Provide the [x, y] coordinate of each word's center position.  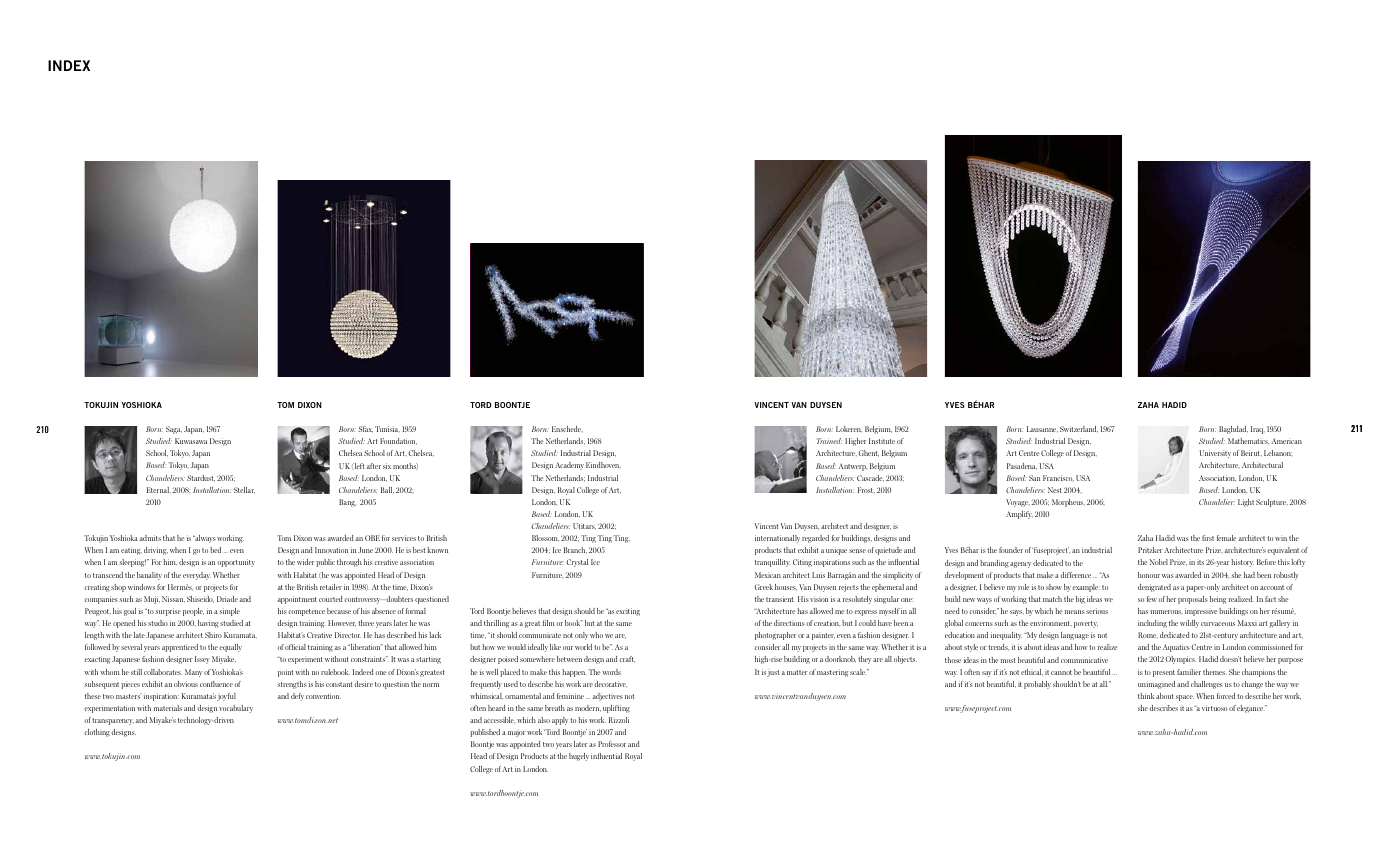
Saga [174, 430]
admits [150, 538]
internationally [777, 539]
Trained [829, 441]
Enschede [567, 429]
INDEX [69, 65]
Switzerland [1079, 429]
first [1208, 538]
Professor [612, 744]
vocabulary [236, 709]
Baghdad [1233, 430]
